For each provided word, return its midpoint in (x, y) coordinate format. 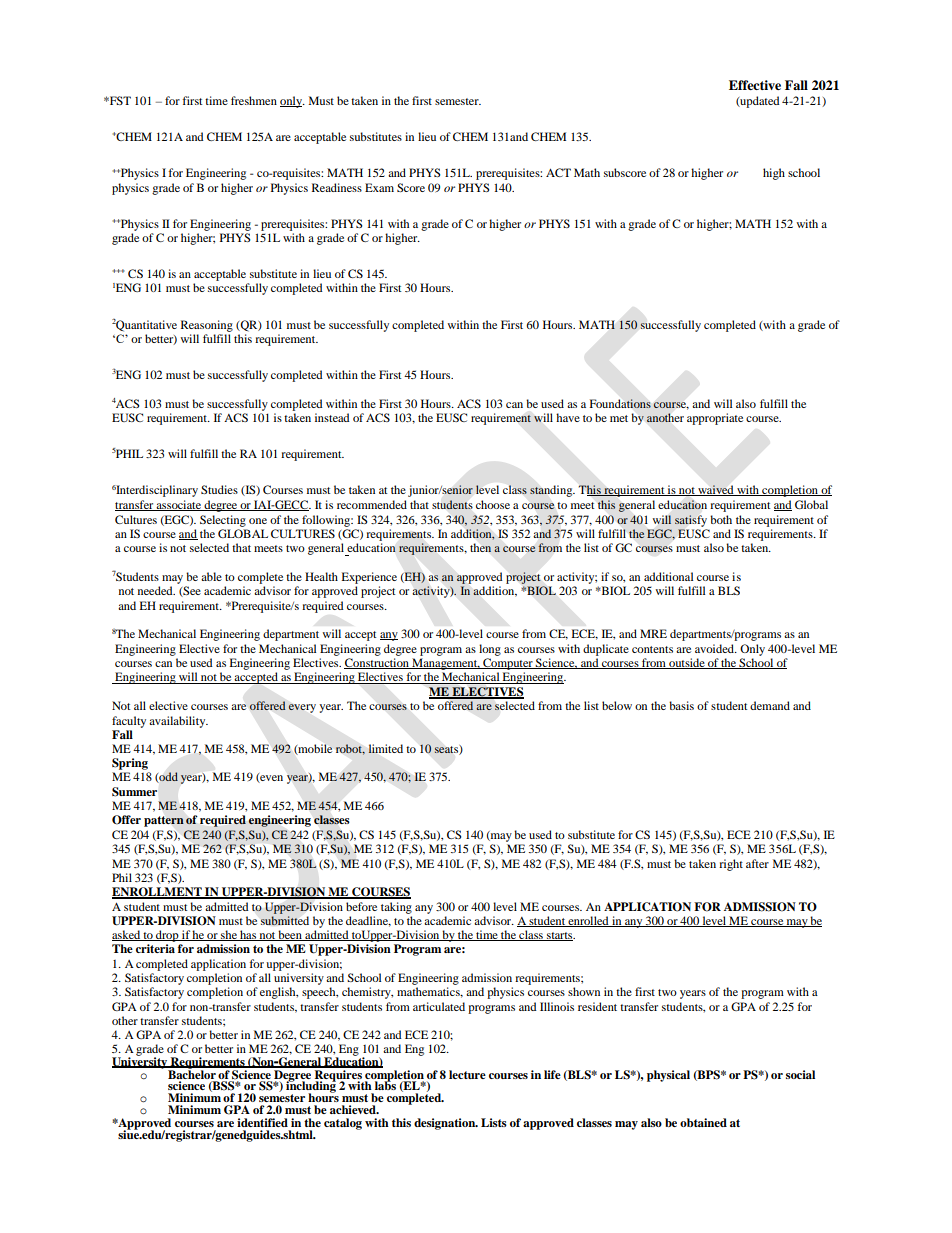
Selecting (223, 521)
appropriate (715, 419)
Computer (508, 664)
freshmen (254, 100)
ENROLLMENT (158, 893)
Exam (379, 187)
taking (396, 908)
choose (493, 504)
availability (178, 722)
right (731, 865)
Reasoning (207, 326)
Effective (755, 85)
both (721, 519)
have (568, 417)
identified (262, 1122)
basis (681, 705)
